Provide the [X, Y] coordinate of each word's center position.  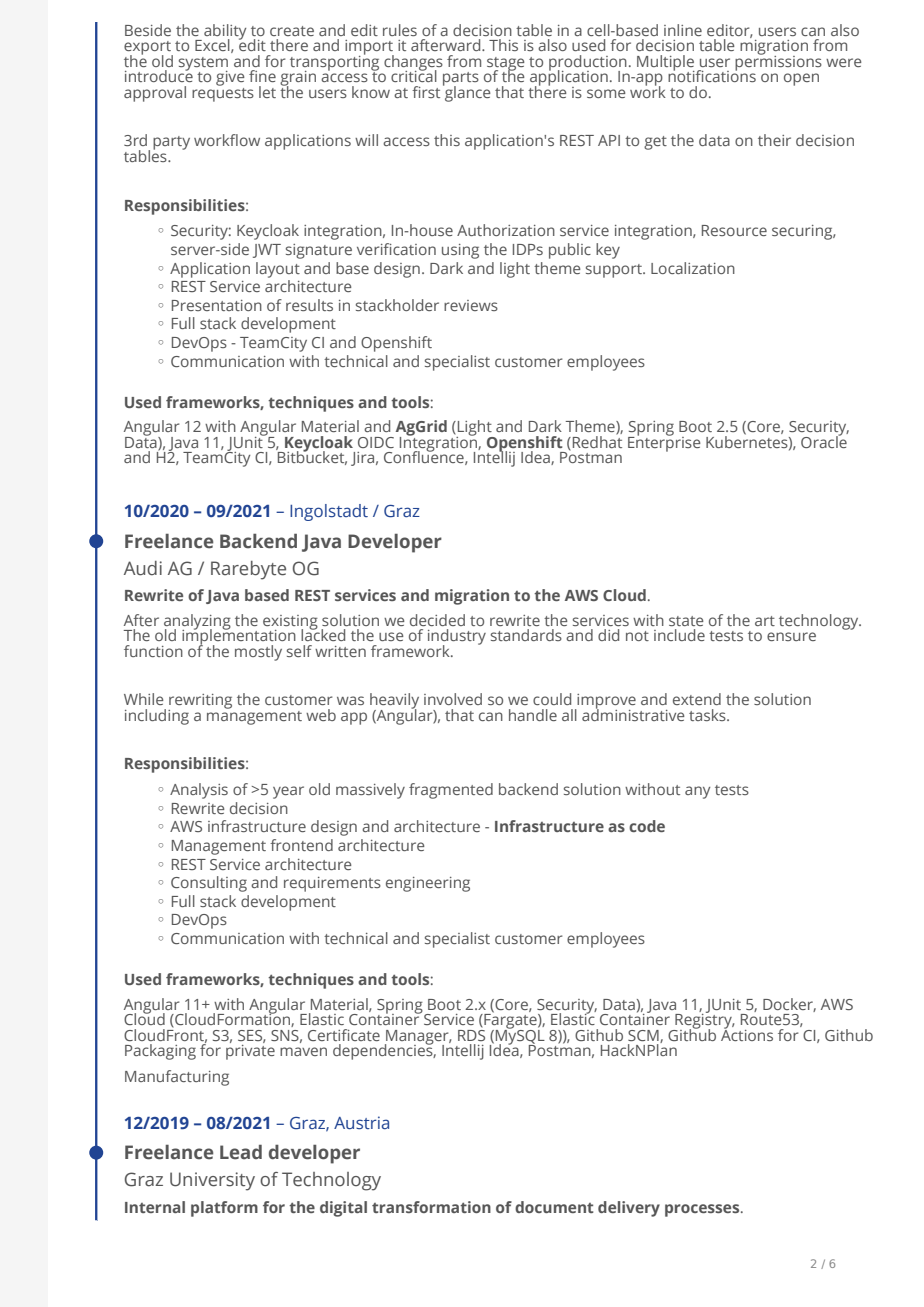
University [212, 1181]
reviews [471, 305]
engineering [428, 884]
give [230, 78]
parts [461, 80]
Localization [693, 268]
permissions [778, 62]
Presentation [217, 305]
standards [526, 635]
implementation [239, 637]
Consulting [209, 884]
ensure [791, 636]
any [697, 792]
